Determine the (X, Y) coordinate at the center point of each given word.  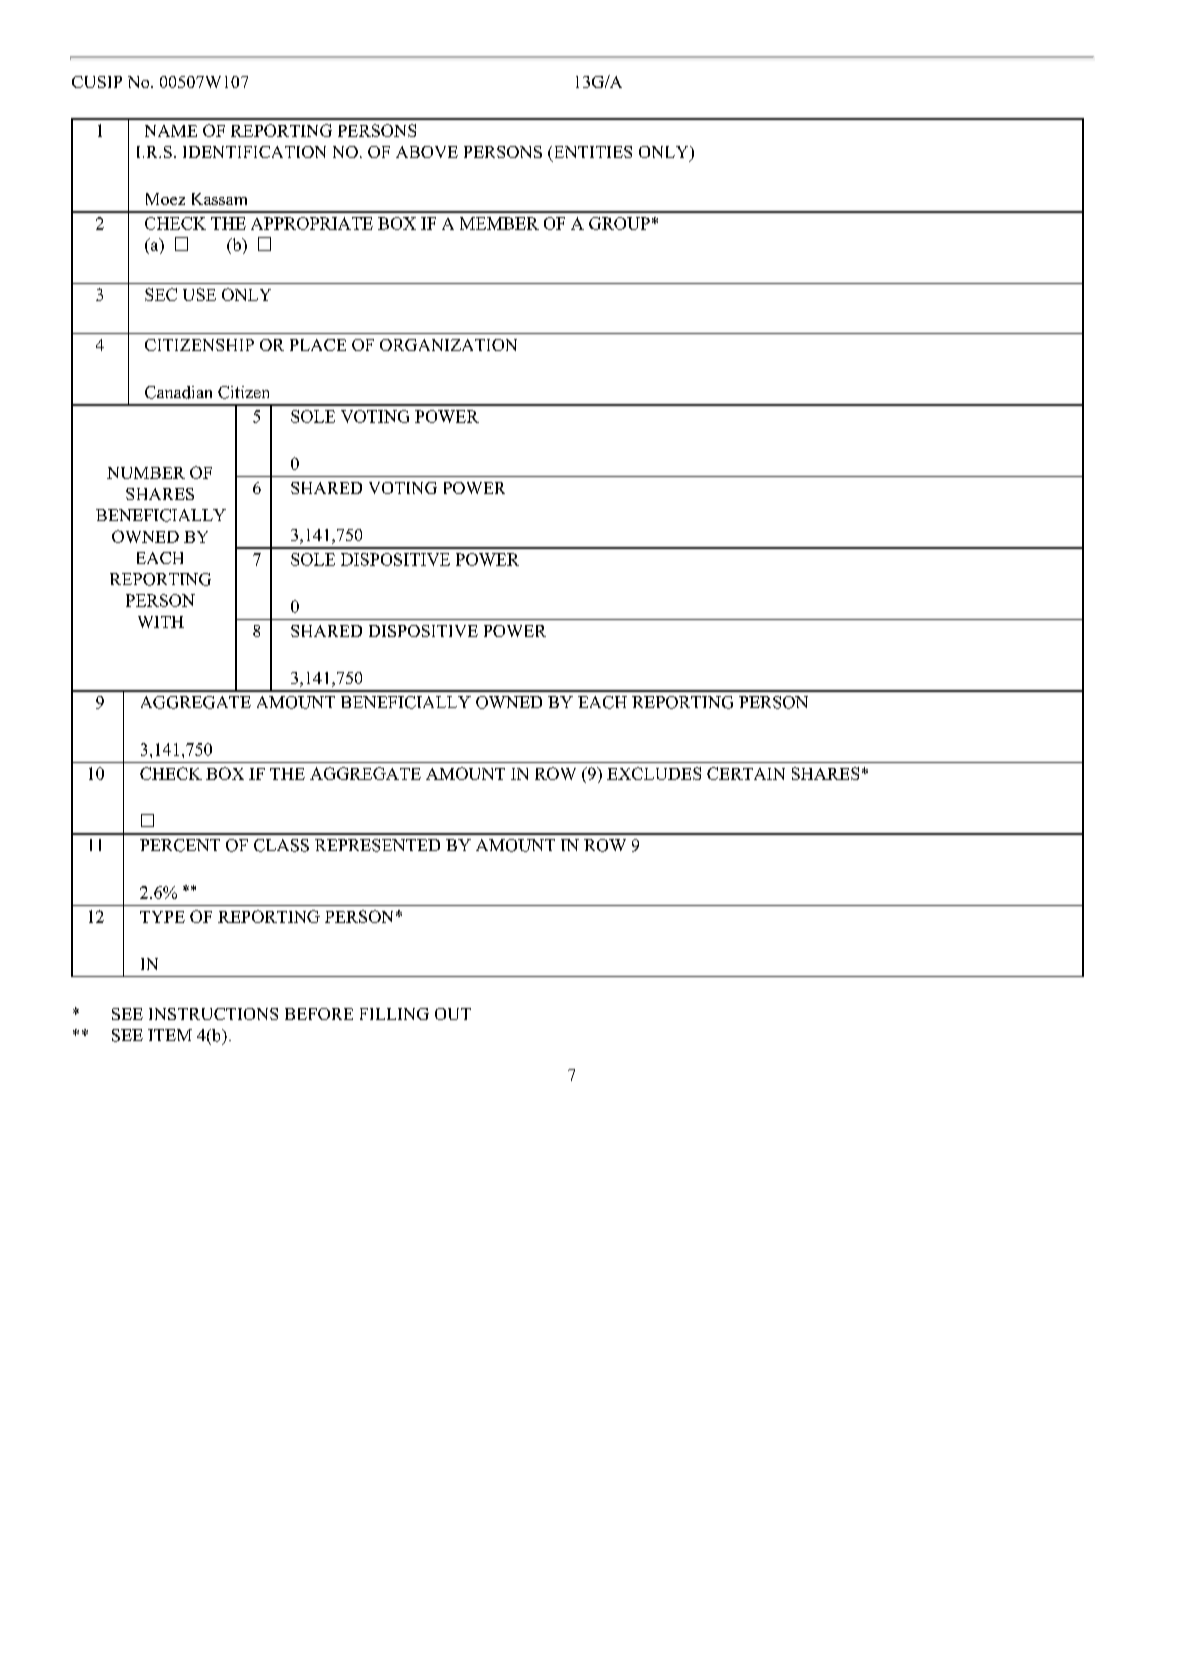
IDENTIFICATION (254, 152)
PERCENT (180, 845)
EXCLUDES (654, 773)
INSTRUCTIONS (213, 1014)
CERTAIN (746, 773)
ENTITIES (591, 153)
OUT (453, 1014)
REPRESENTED (377, 845)
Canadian (178, 392)
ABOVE (427, 152)
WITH (161, 622)
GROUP (619, 223)
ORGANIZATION (448, 345)
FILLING (394, 1014)
